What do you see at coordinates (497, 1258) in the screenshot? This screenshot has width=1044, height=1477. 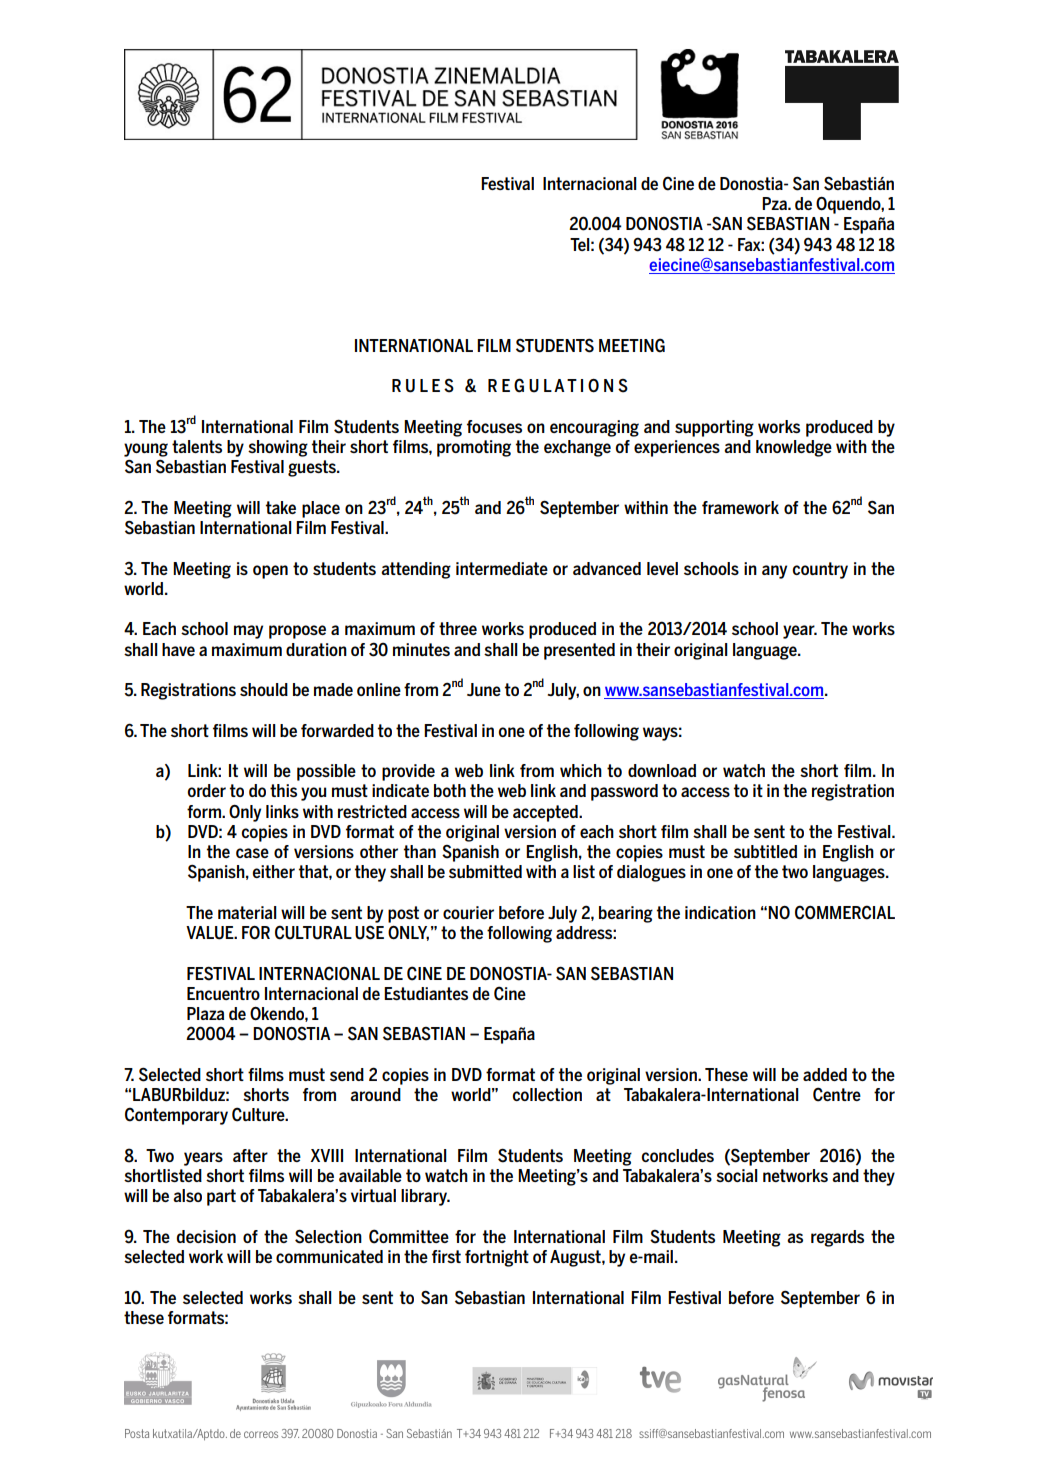 I see `fortnight` at bounding box center [497, 1258].
